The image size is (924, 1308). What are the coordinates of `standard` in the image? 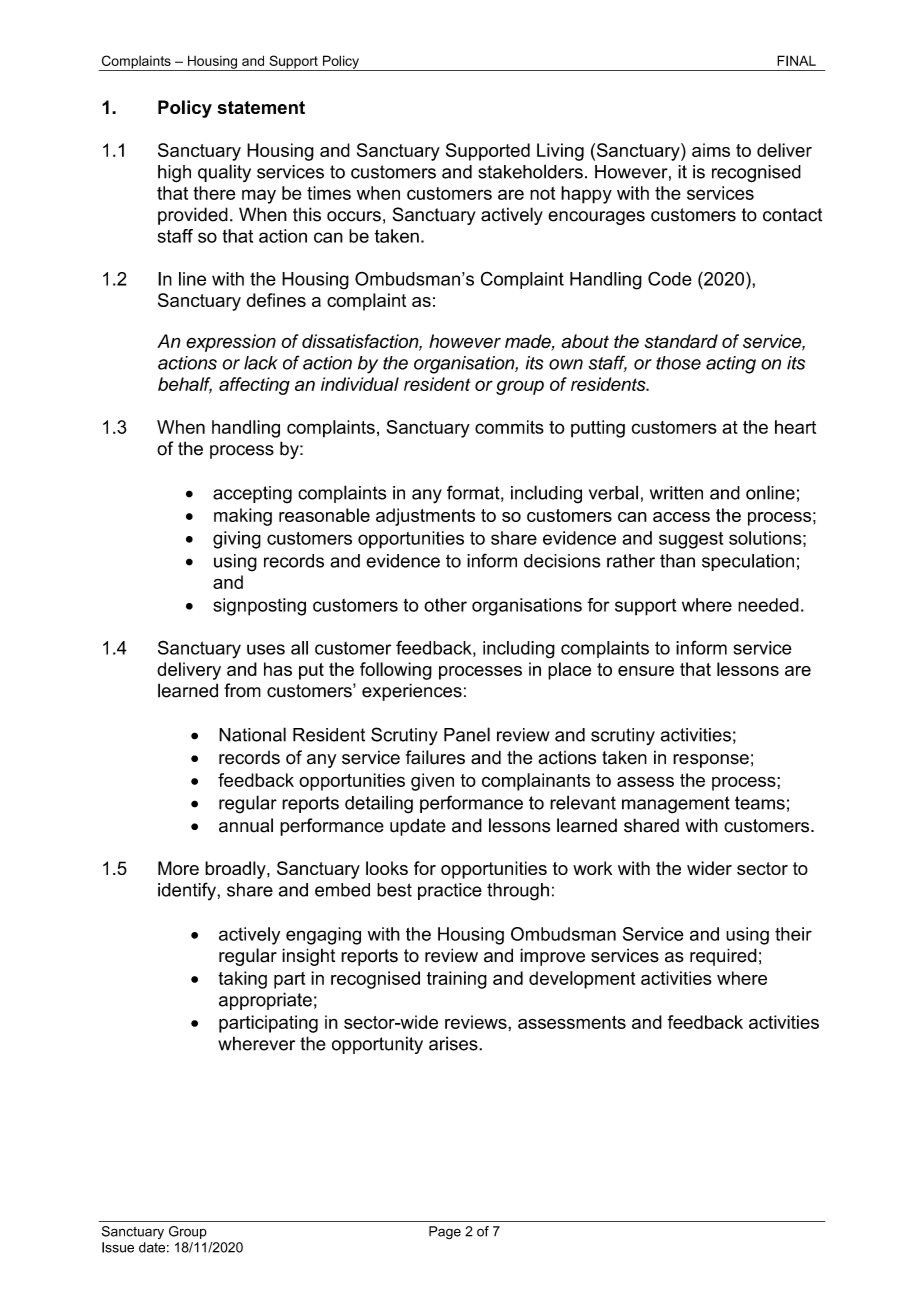 It's located at (681, 341).
